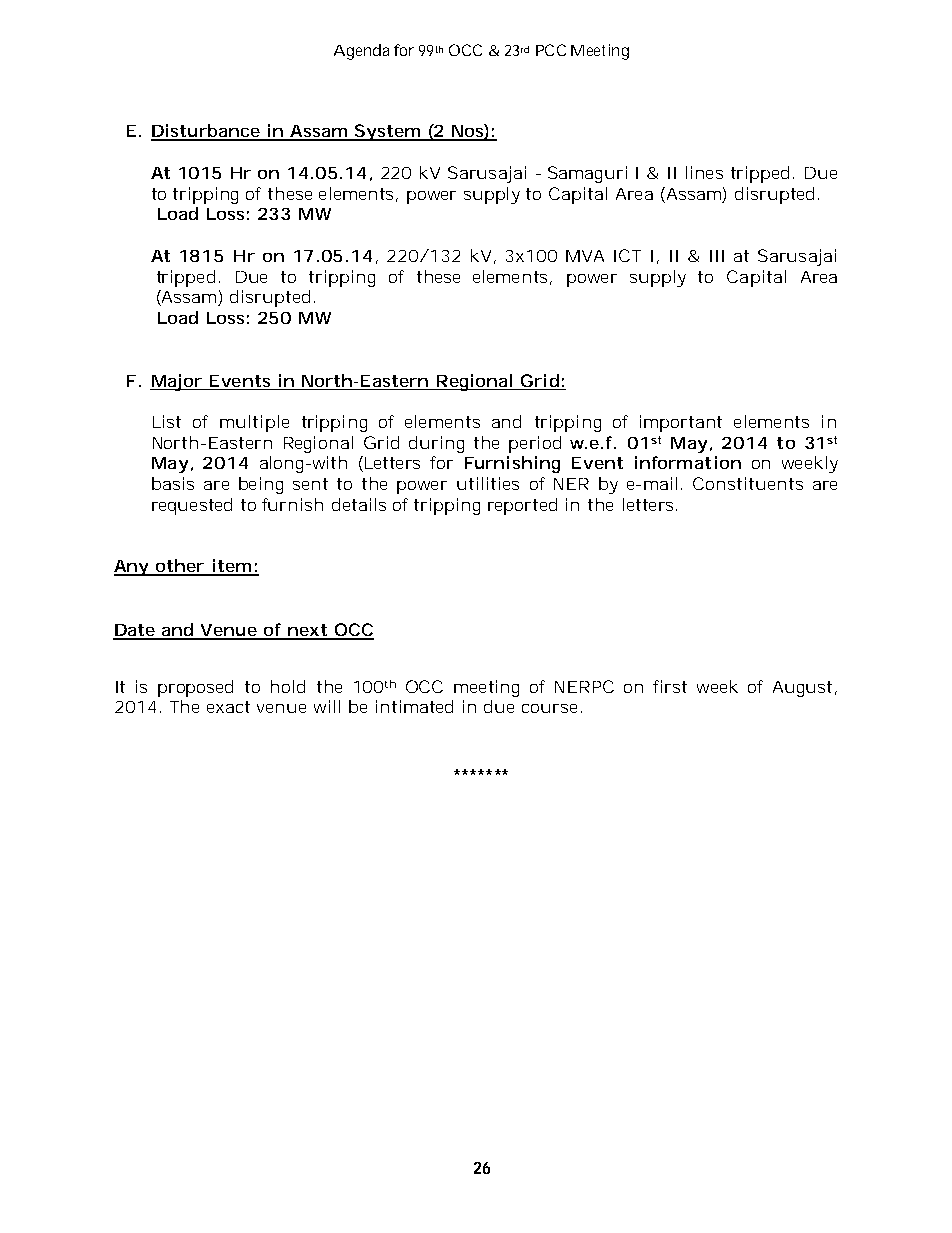 Image resolution: width=952 pixels, height=1233 pixels. I want to click on during, so click(436, 444).
